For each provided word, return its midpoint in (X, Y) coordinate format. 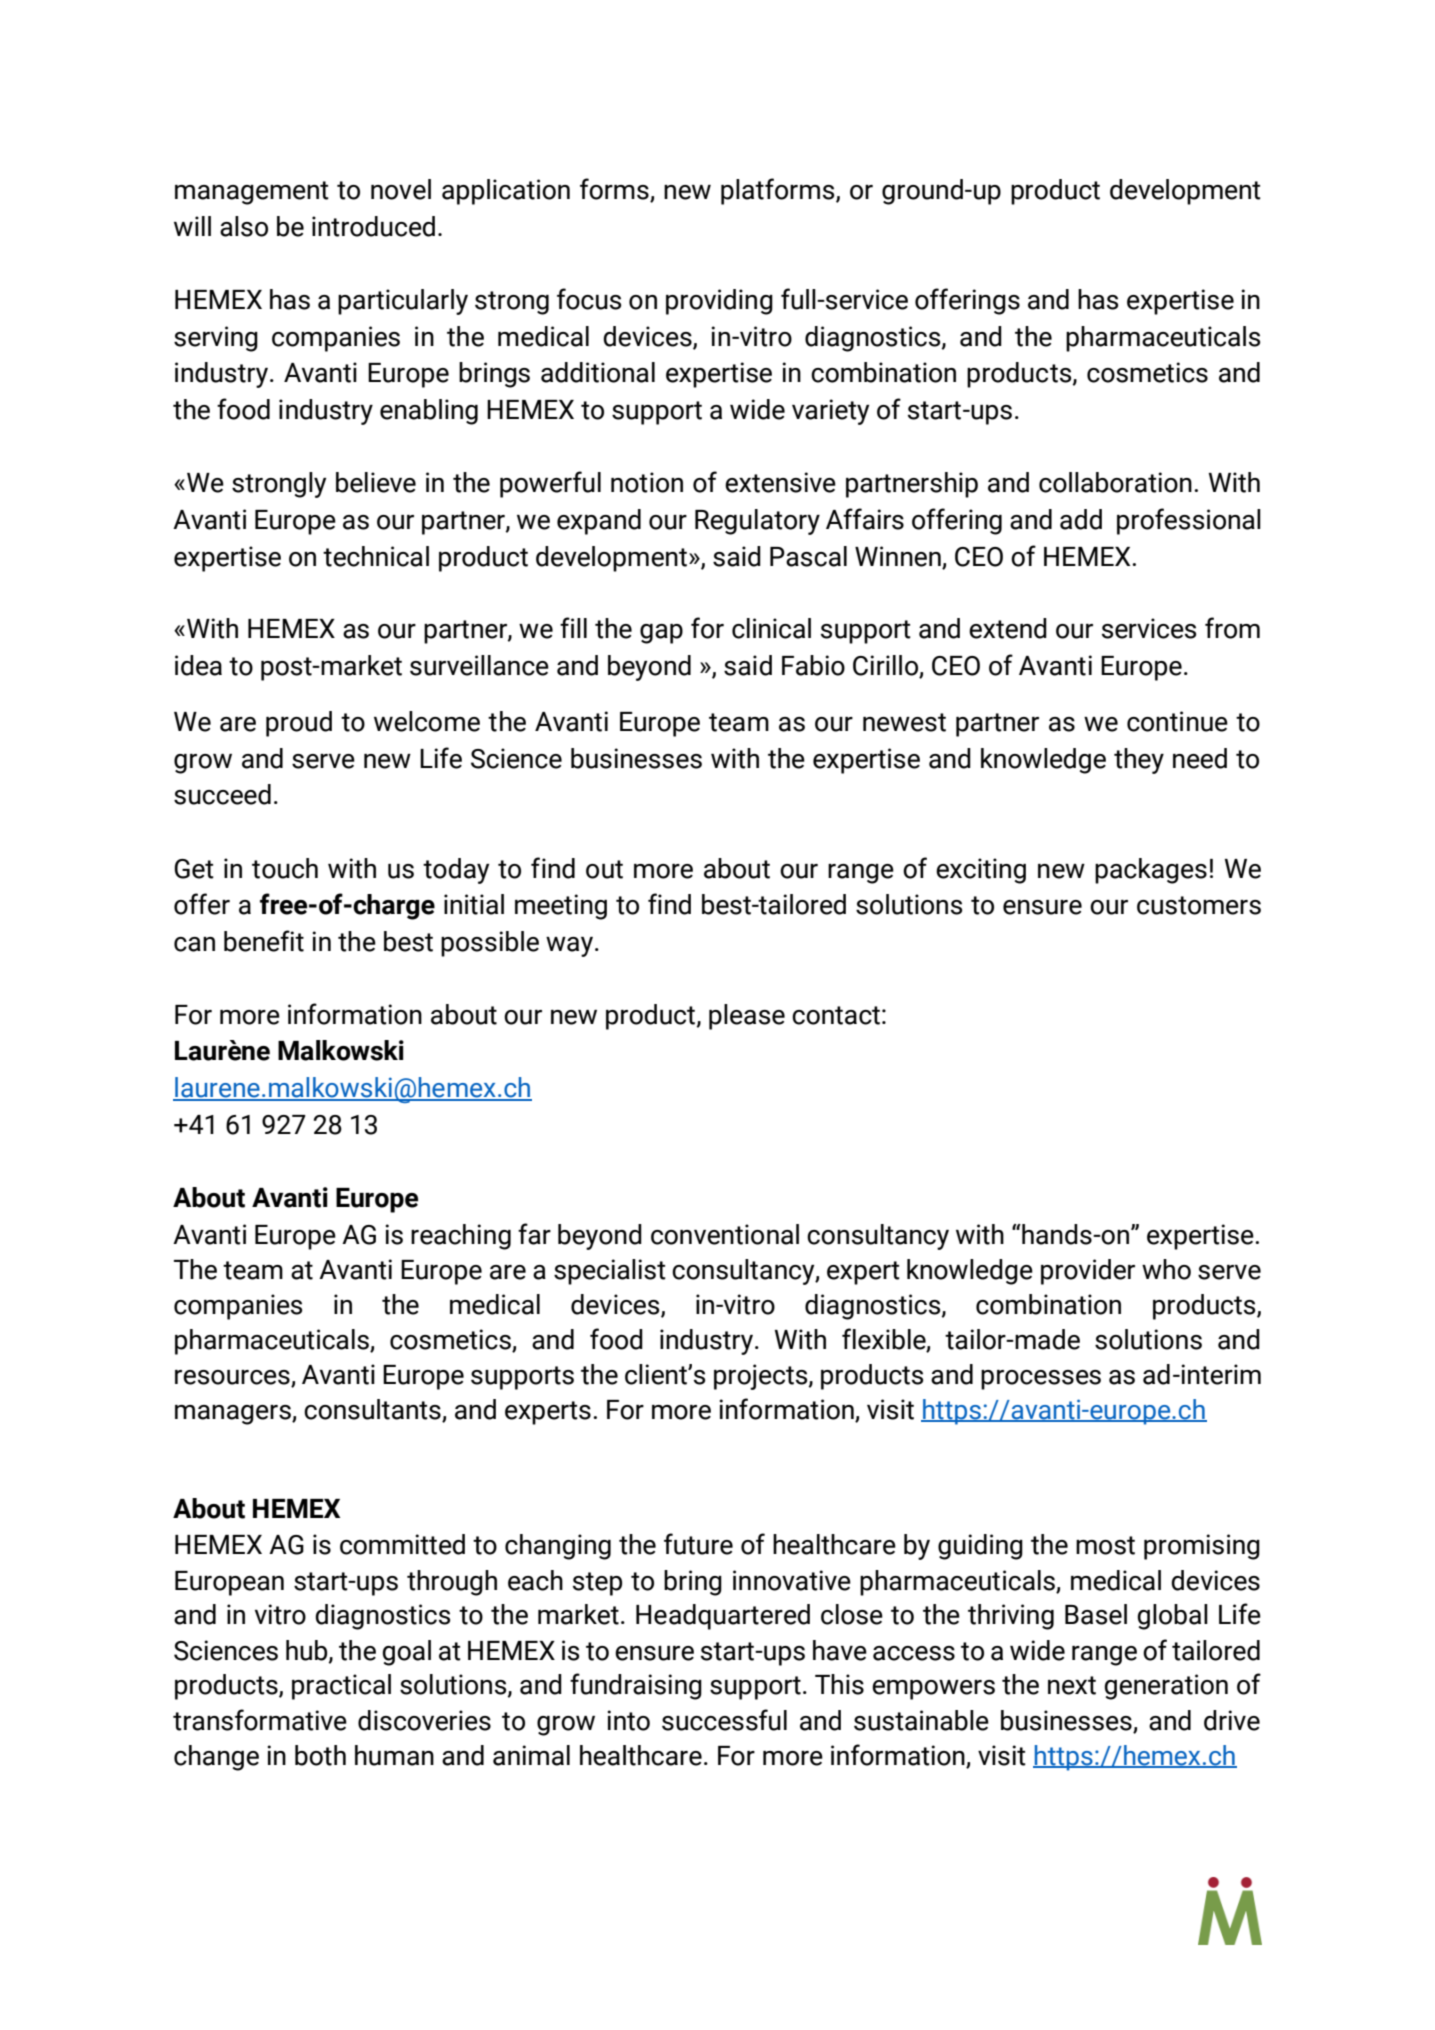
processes (1041, 1380)
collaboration (1115, 482)
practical (341, 1687)
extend (1008, 628)
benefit (264, 941)
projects (762, 1377)
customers (1199, 905)
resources (233, 1378)
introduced (373, 226)
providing (719, 302)
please (747, 1017)
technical (376, 556)
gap (661, 634)
